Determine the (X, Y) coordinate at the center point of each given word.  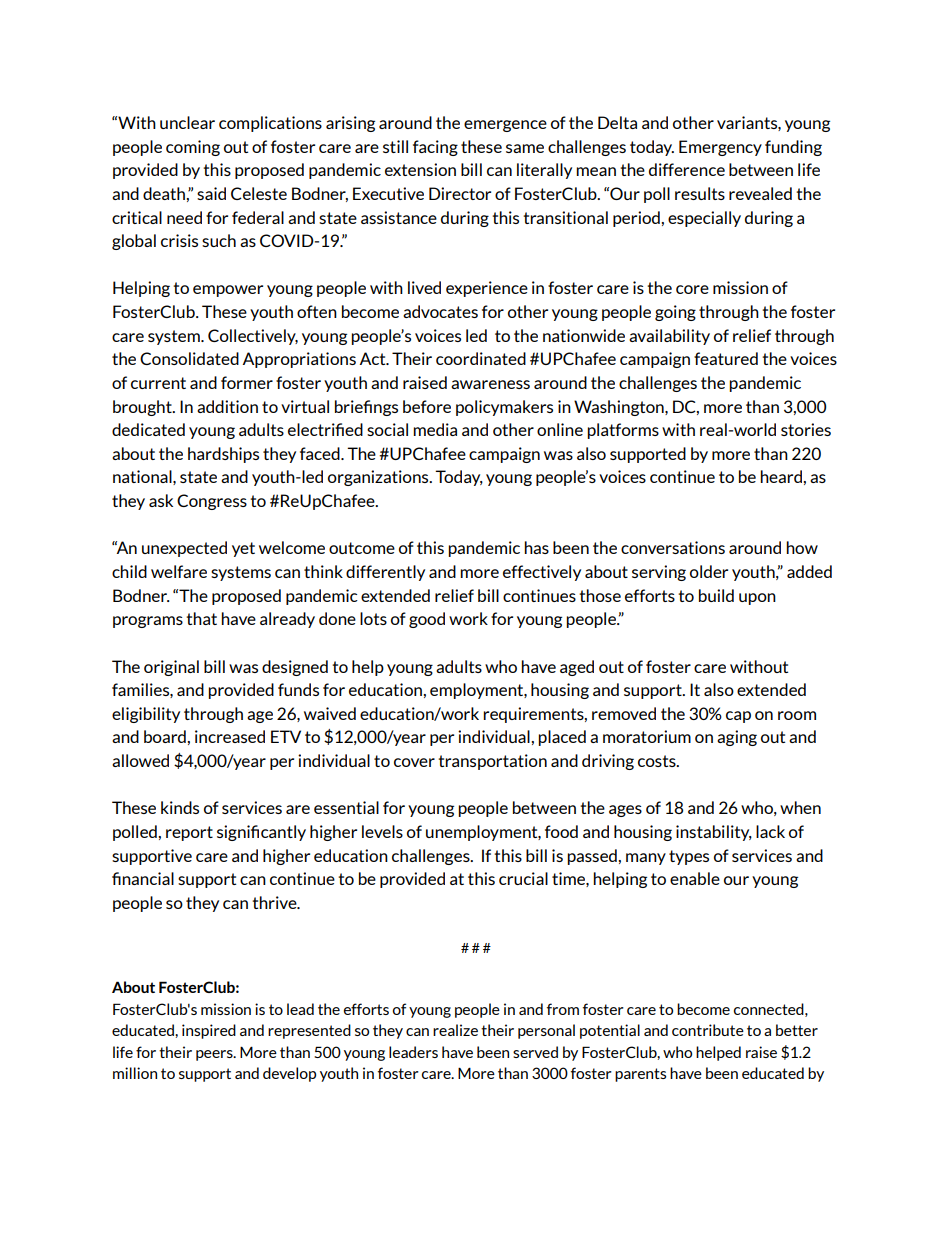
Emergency (720, 148)
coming (193, 148)
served (535, 1052)
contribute (708, 1030)
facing (435, 148)
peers (215, 1055)
